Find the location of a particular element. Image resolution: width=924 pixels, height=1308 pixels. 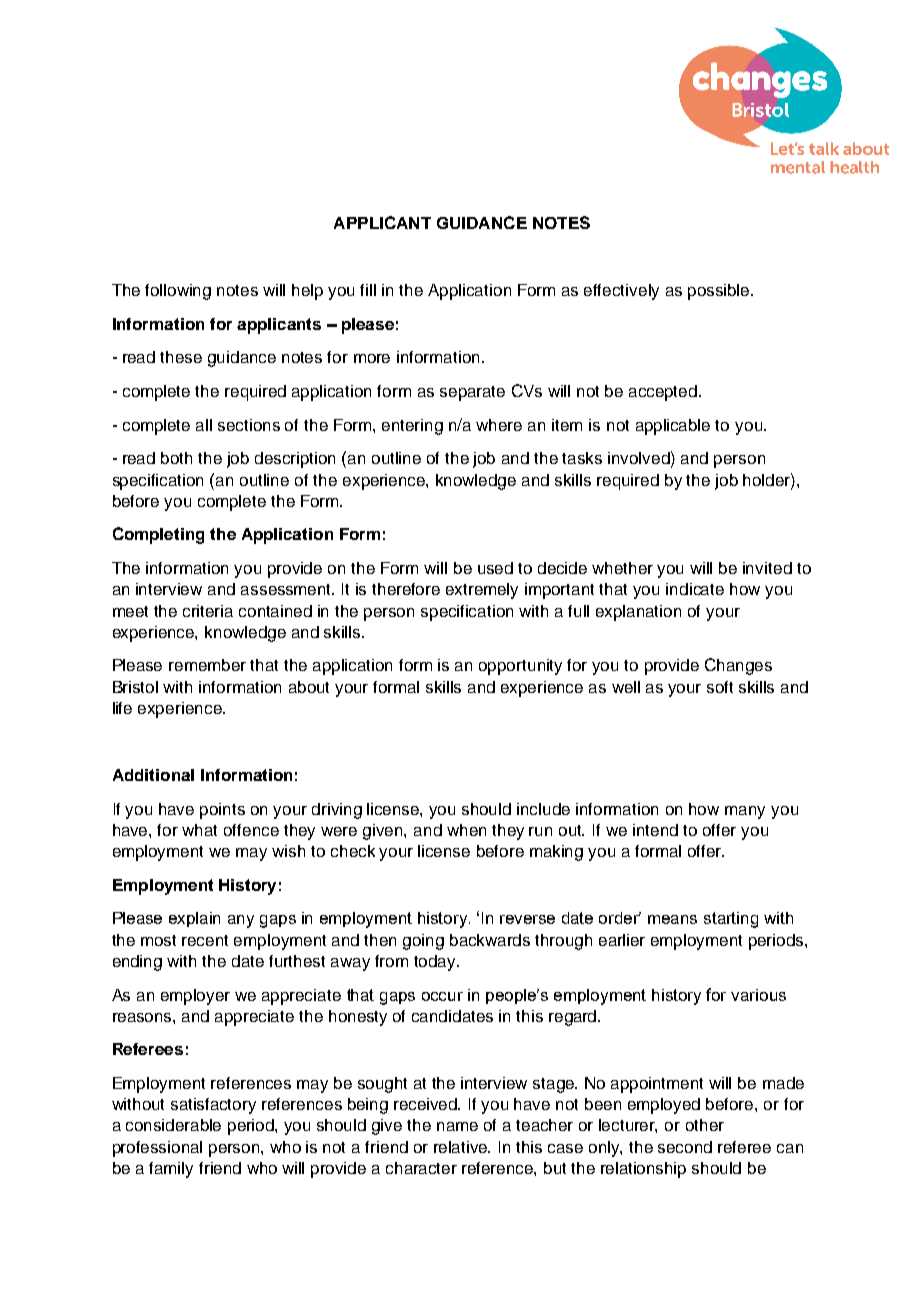

indicate is located at coordinates (695, 589).
